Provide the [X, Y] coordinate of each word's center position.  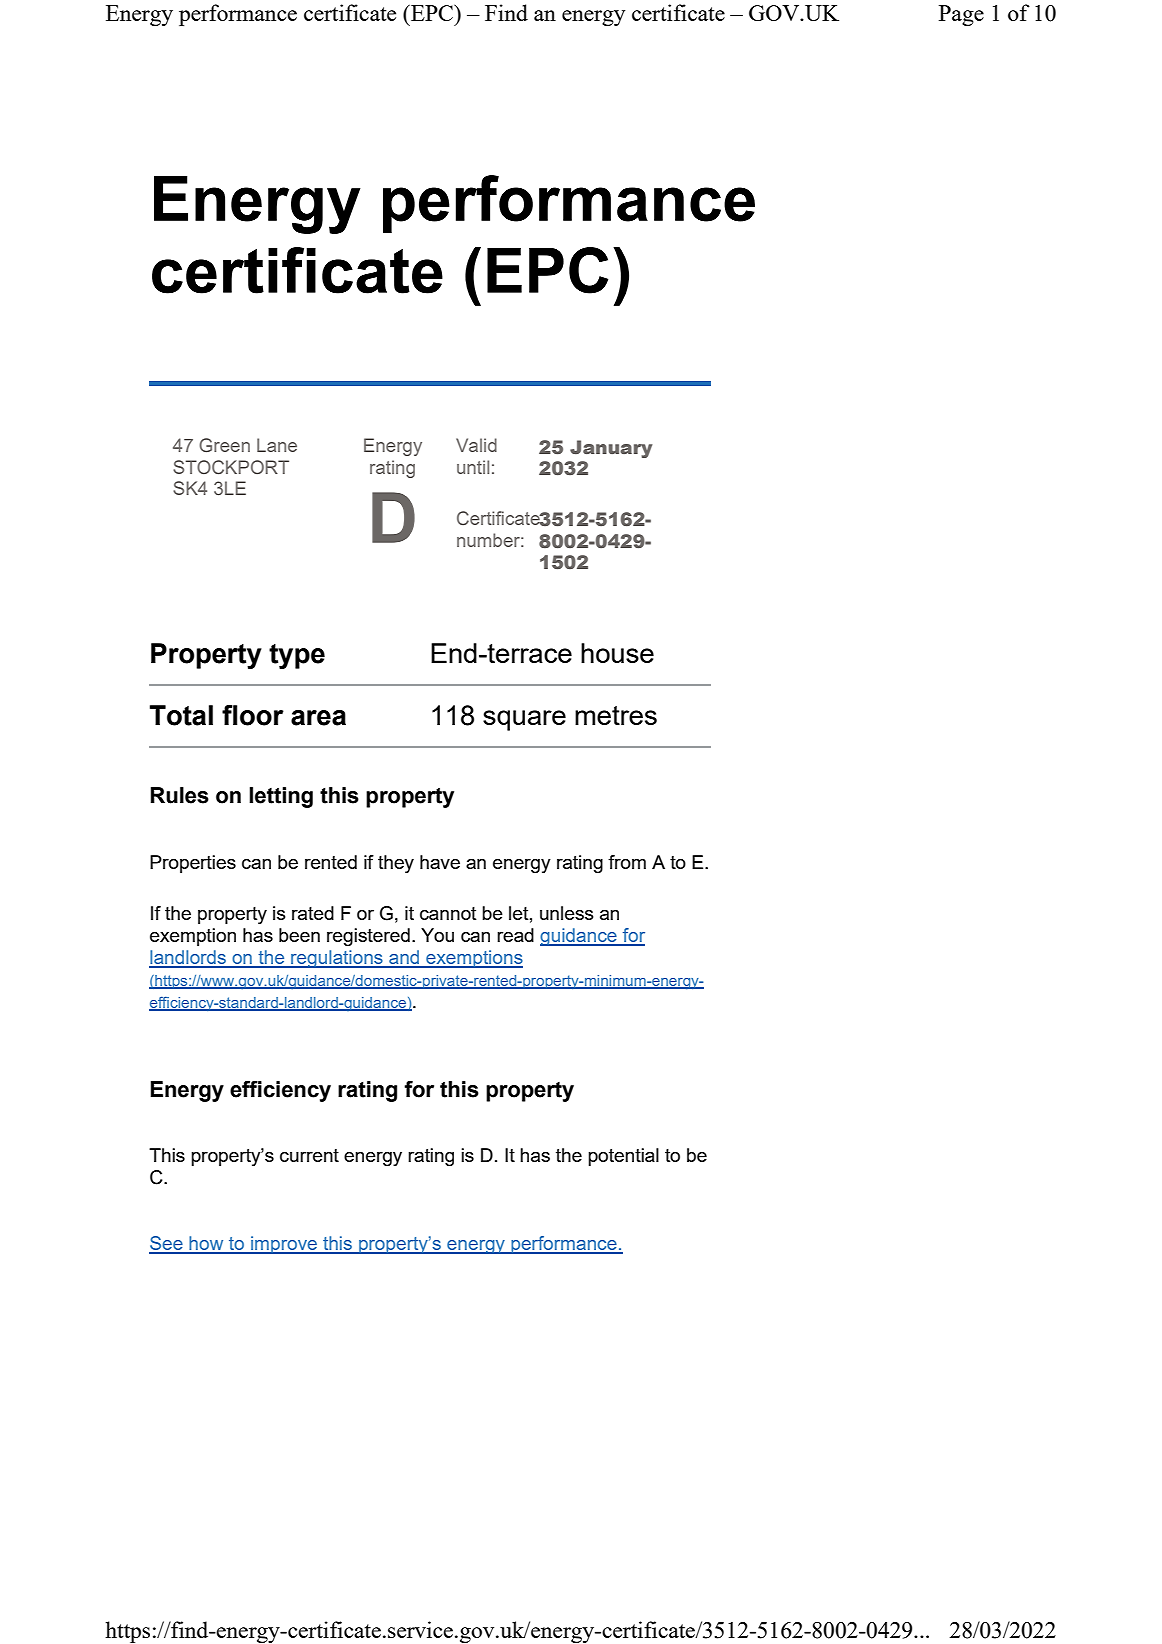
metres [616, 715]
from [627, 862]
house [617, 653]
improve [284, 1245]
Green [224, 445]
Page [961, 15]
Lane [277, 445]
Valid [476, 445]
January [611, 449]
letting [281, 797]
